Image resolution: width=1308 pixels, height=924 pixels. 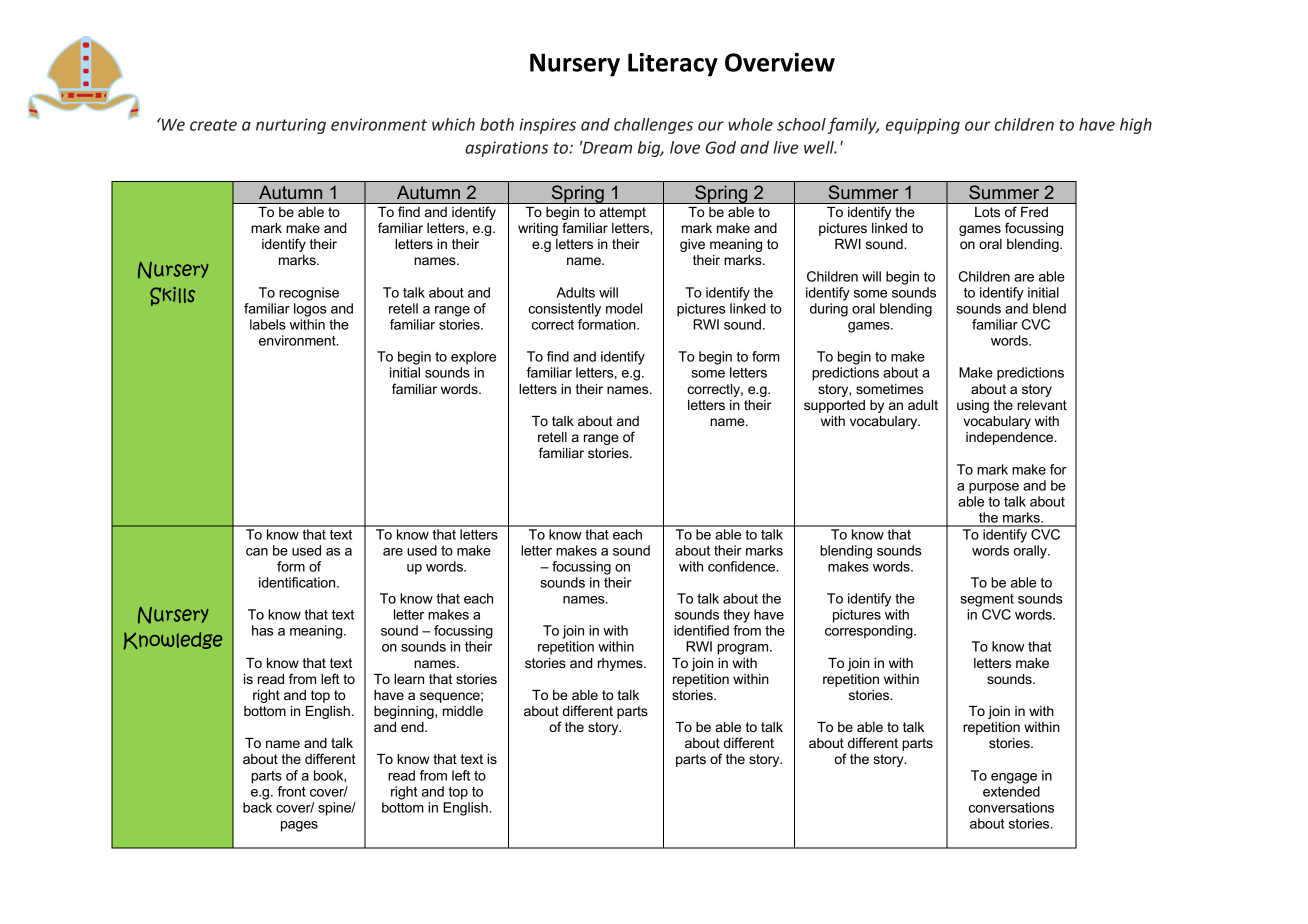 What do you see at coordinates (292, 791) in the screenshot?
I see `front` at bounding box center [292, 791].
